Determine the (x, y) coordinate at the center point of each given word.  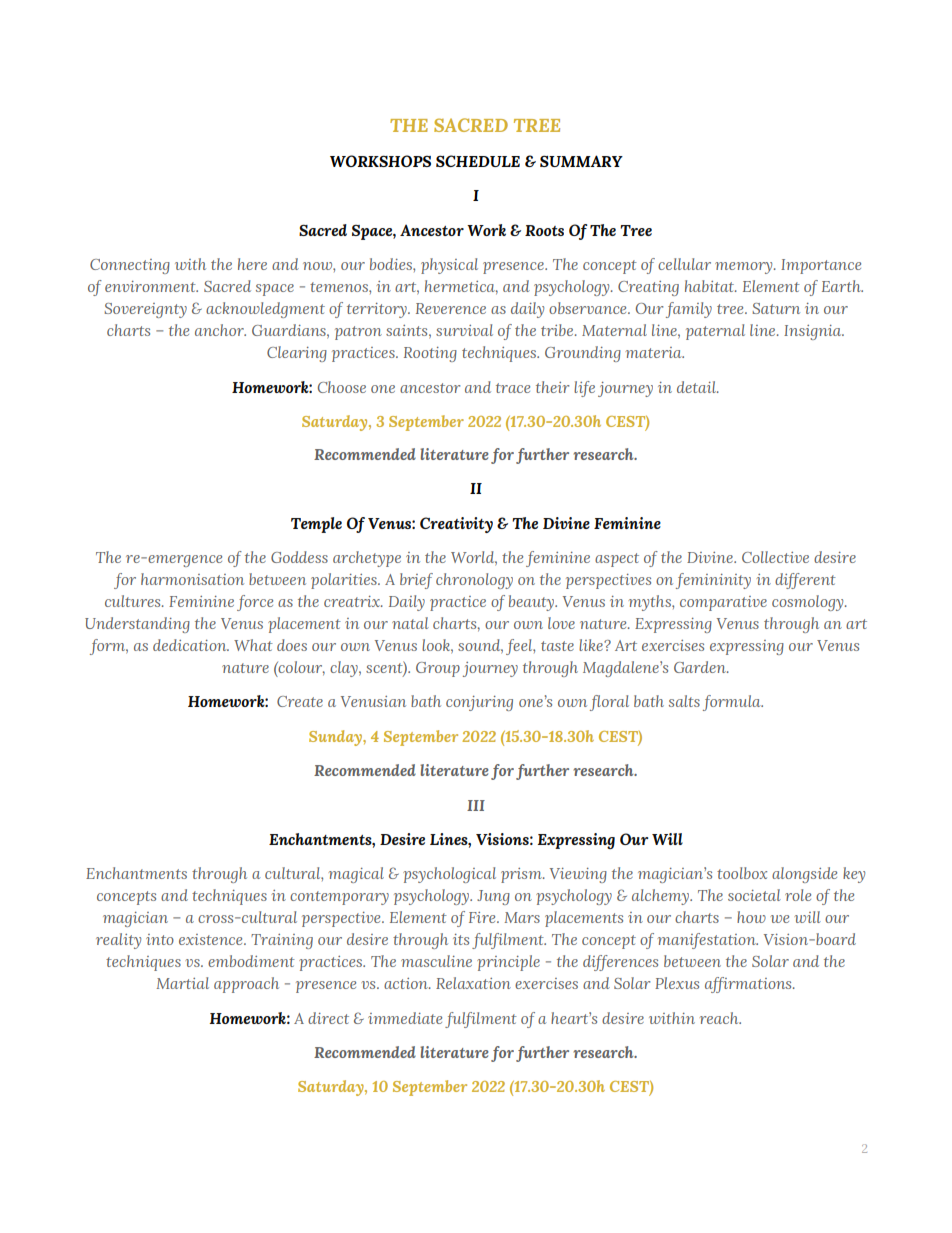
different (805, 581)
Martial (183, 983)
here (252, 264)
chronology (474, 581)
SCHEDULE (478, 161)
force (255, 603)
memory (745, 268)
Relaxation (473, 983)
